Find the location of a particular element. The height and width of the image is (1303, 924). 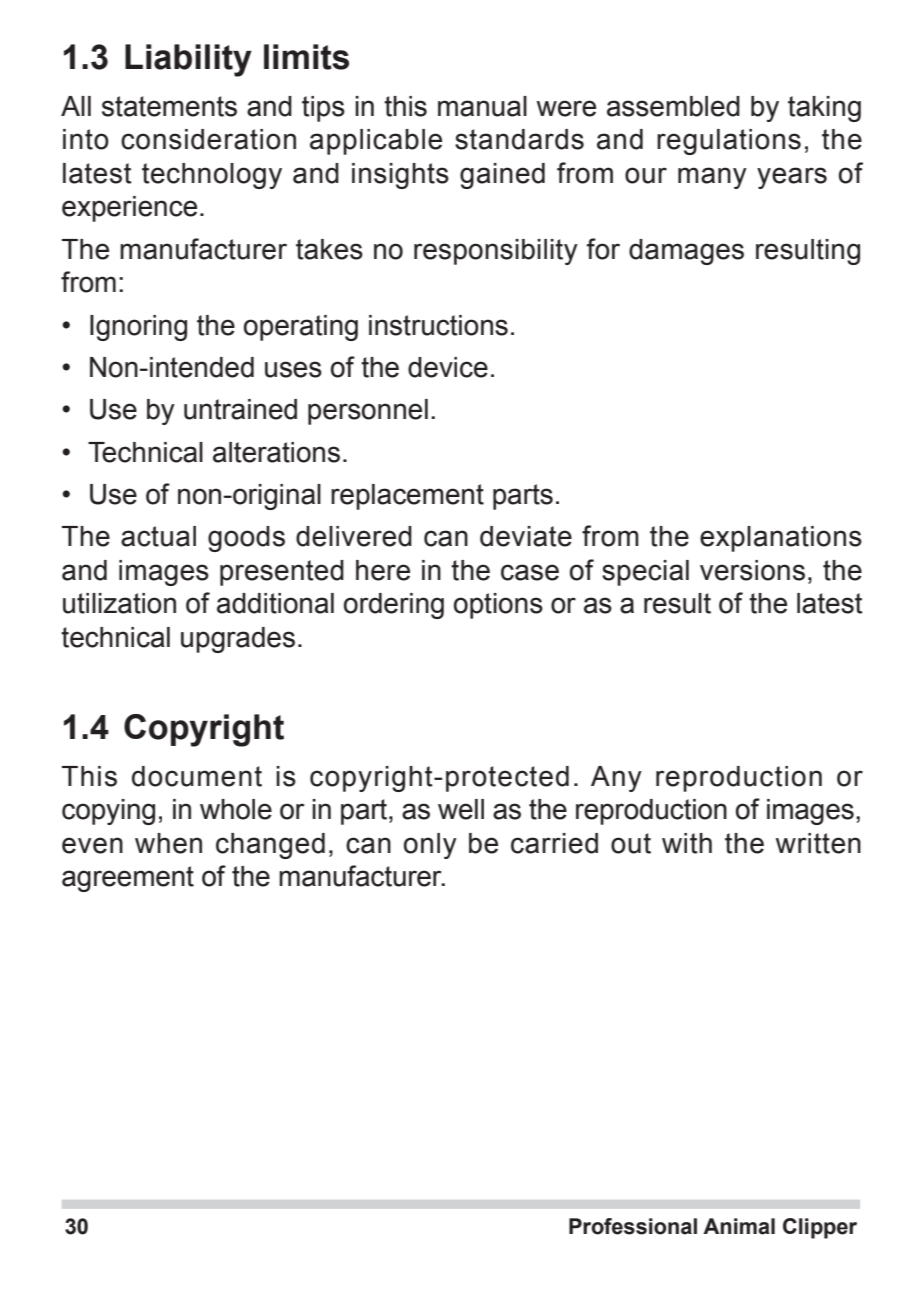

utilization is located at coordinates (119, 603).
